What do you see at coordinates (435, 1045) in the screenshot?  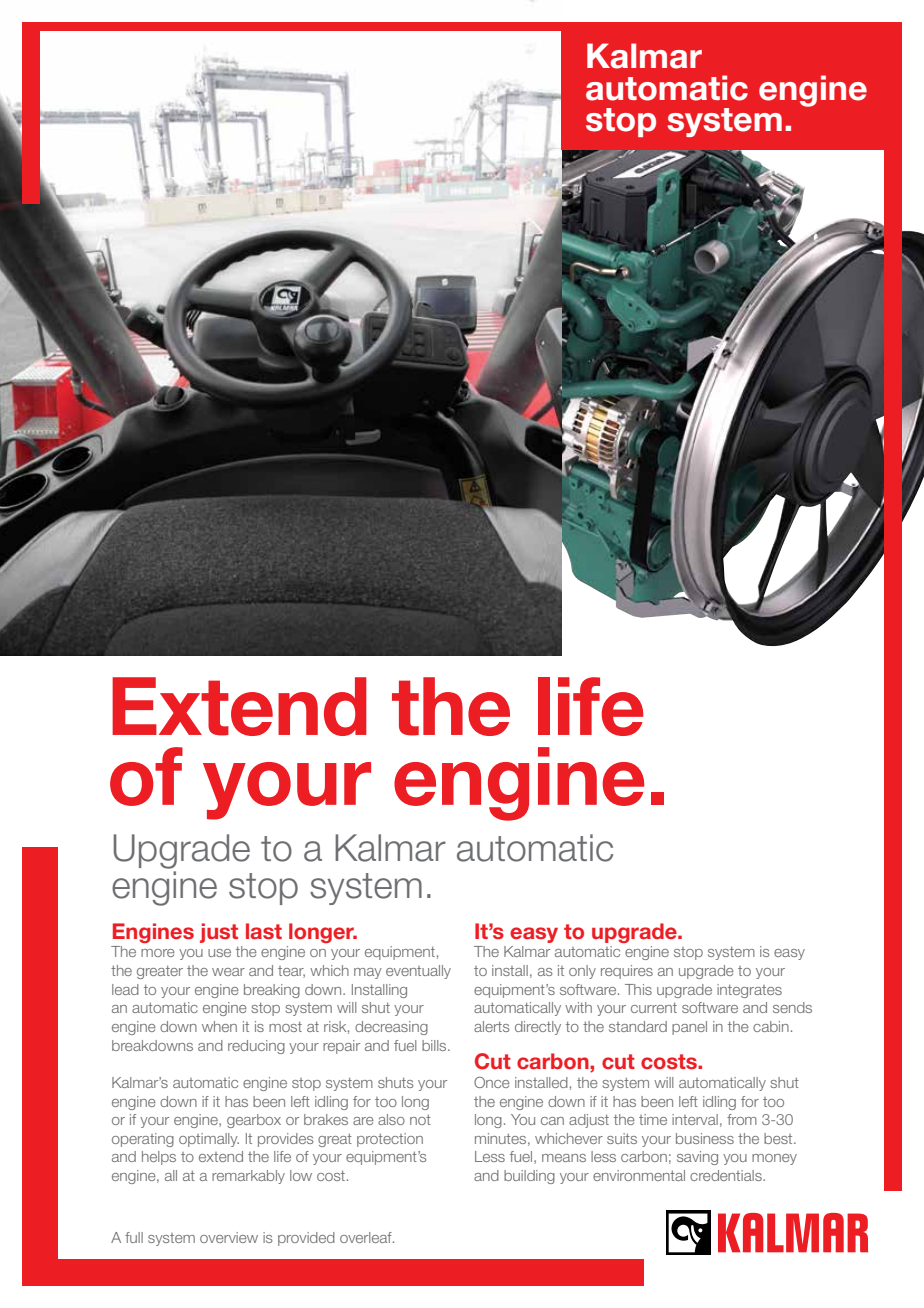 I see `bills` at bounding box center [435, 1045].
